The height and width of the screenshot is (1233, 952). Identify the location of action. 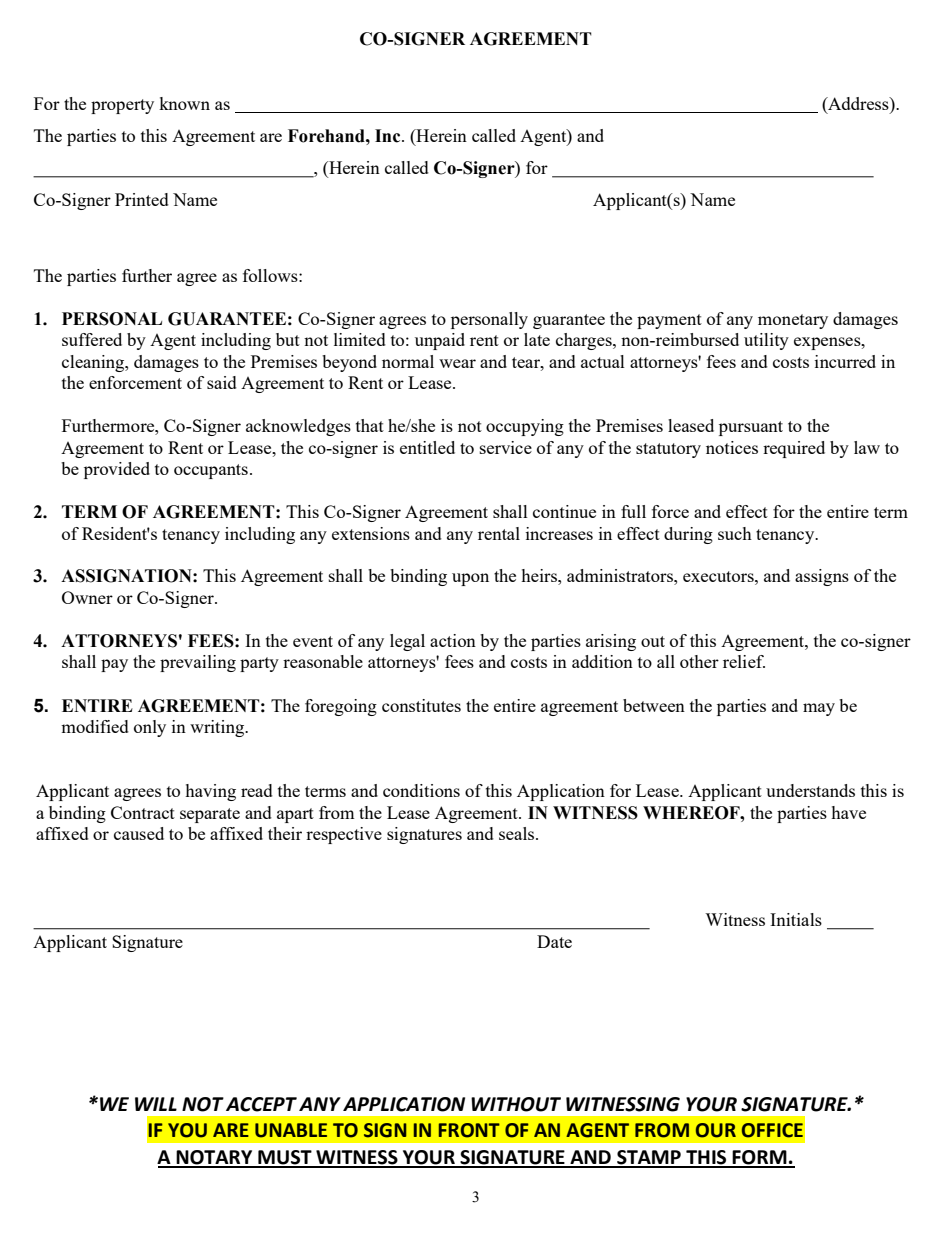
(453, 640).
